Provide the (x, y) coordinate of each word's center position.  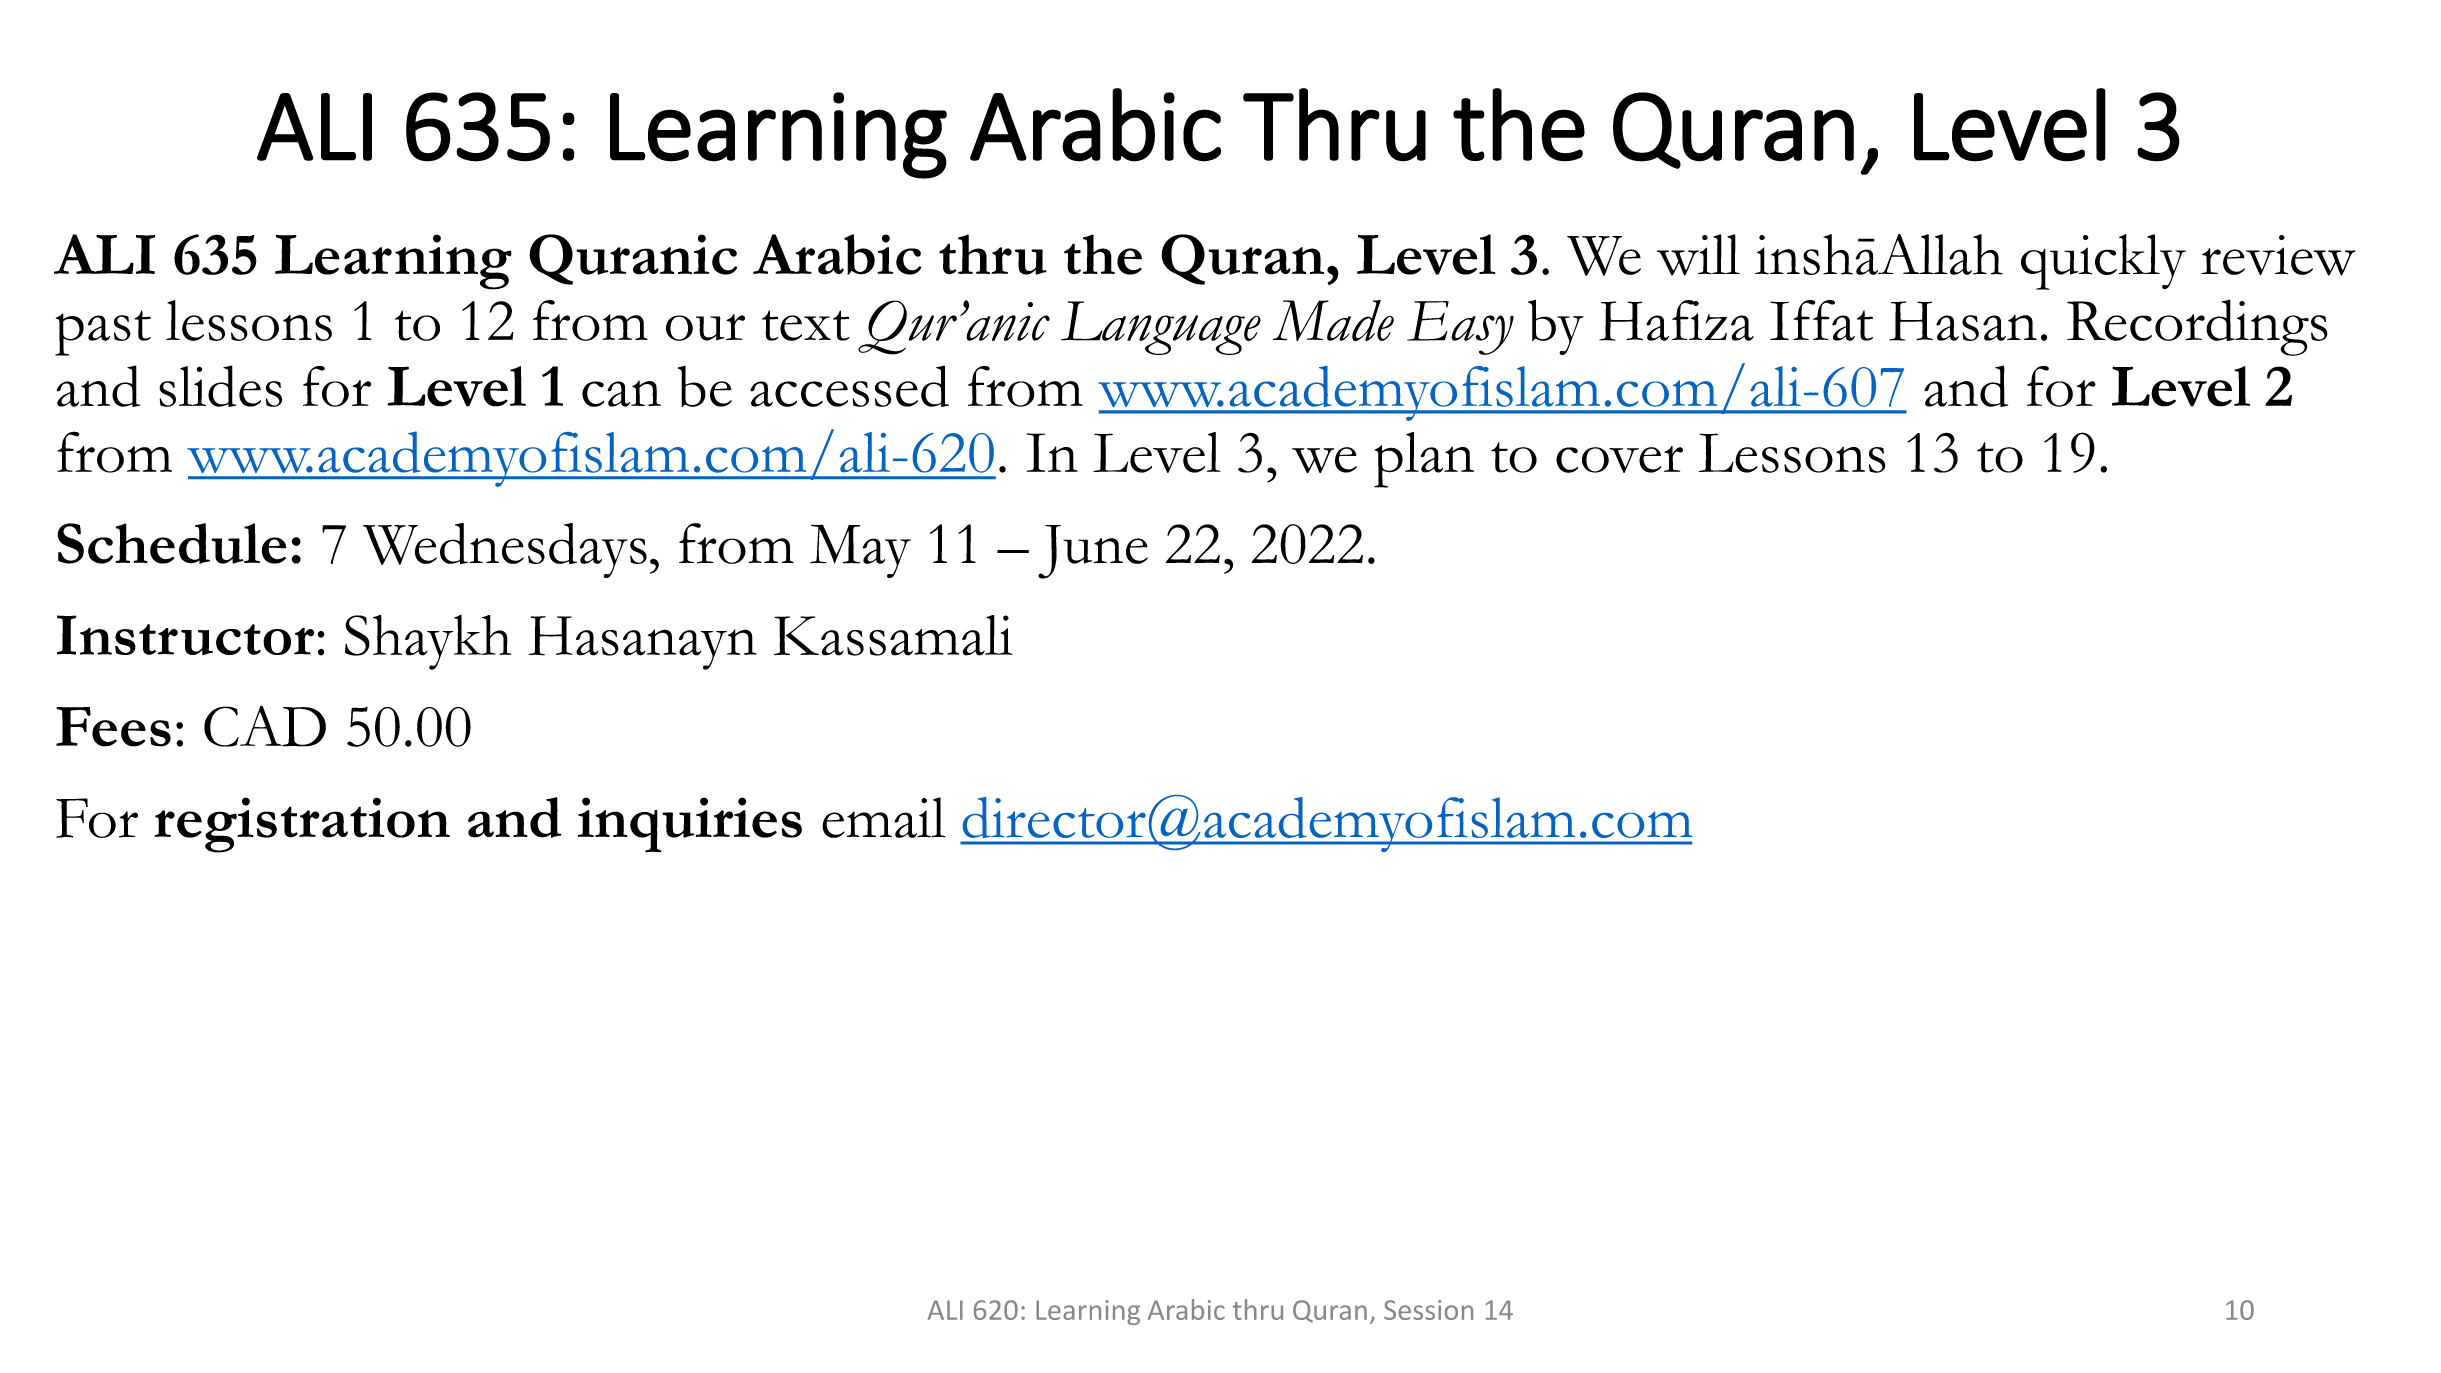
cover (1619, 459)
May (860, 551)
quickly (2103, 262)
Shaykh (428, 642)
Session (1428, 1310)
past (103, 333)
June (1093, 552)
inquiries (690, 825)
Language (1161, 328)
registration (302, 825)
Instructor (186, 635)
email (883, 817)
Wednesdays (505, 550)
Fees (113, 727)
